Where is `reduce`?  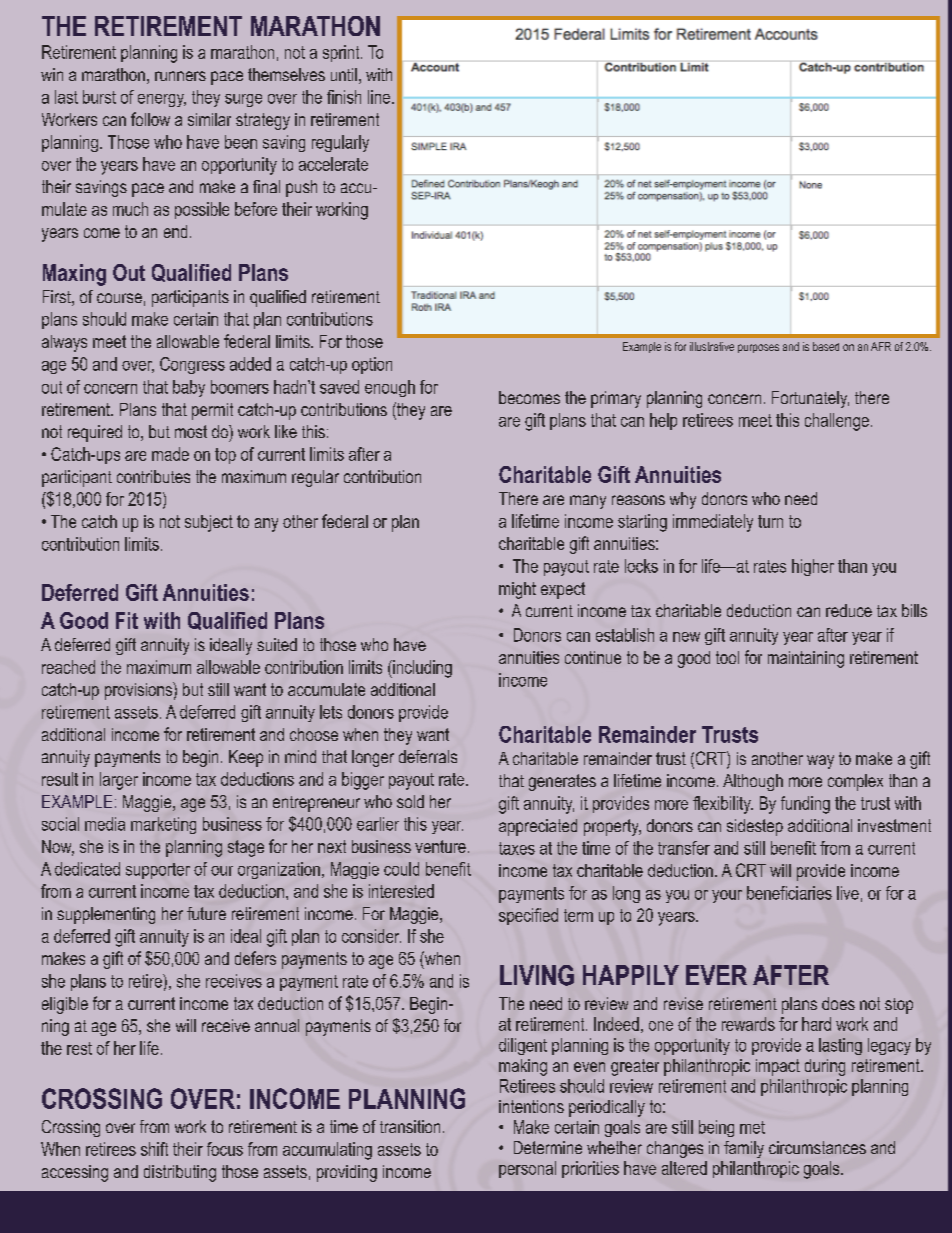
reduce is located at coordinates (849, 610).
